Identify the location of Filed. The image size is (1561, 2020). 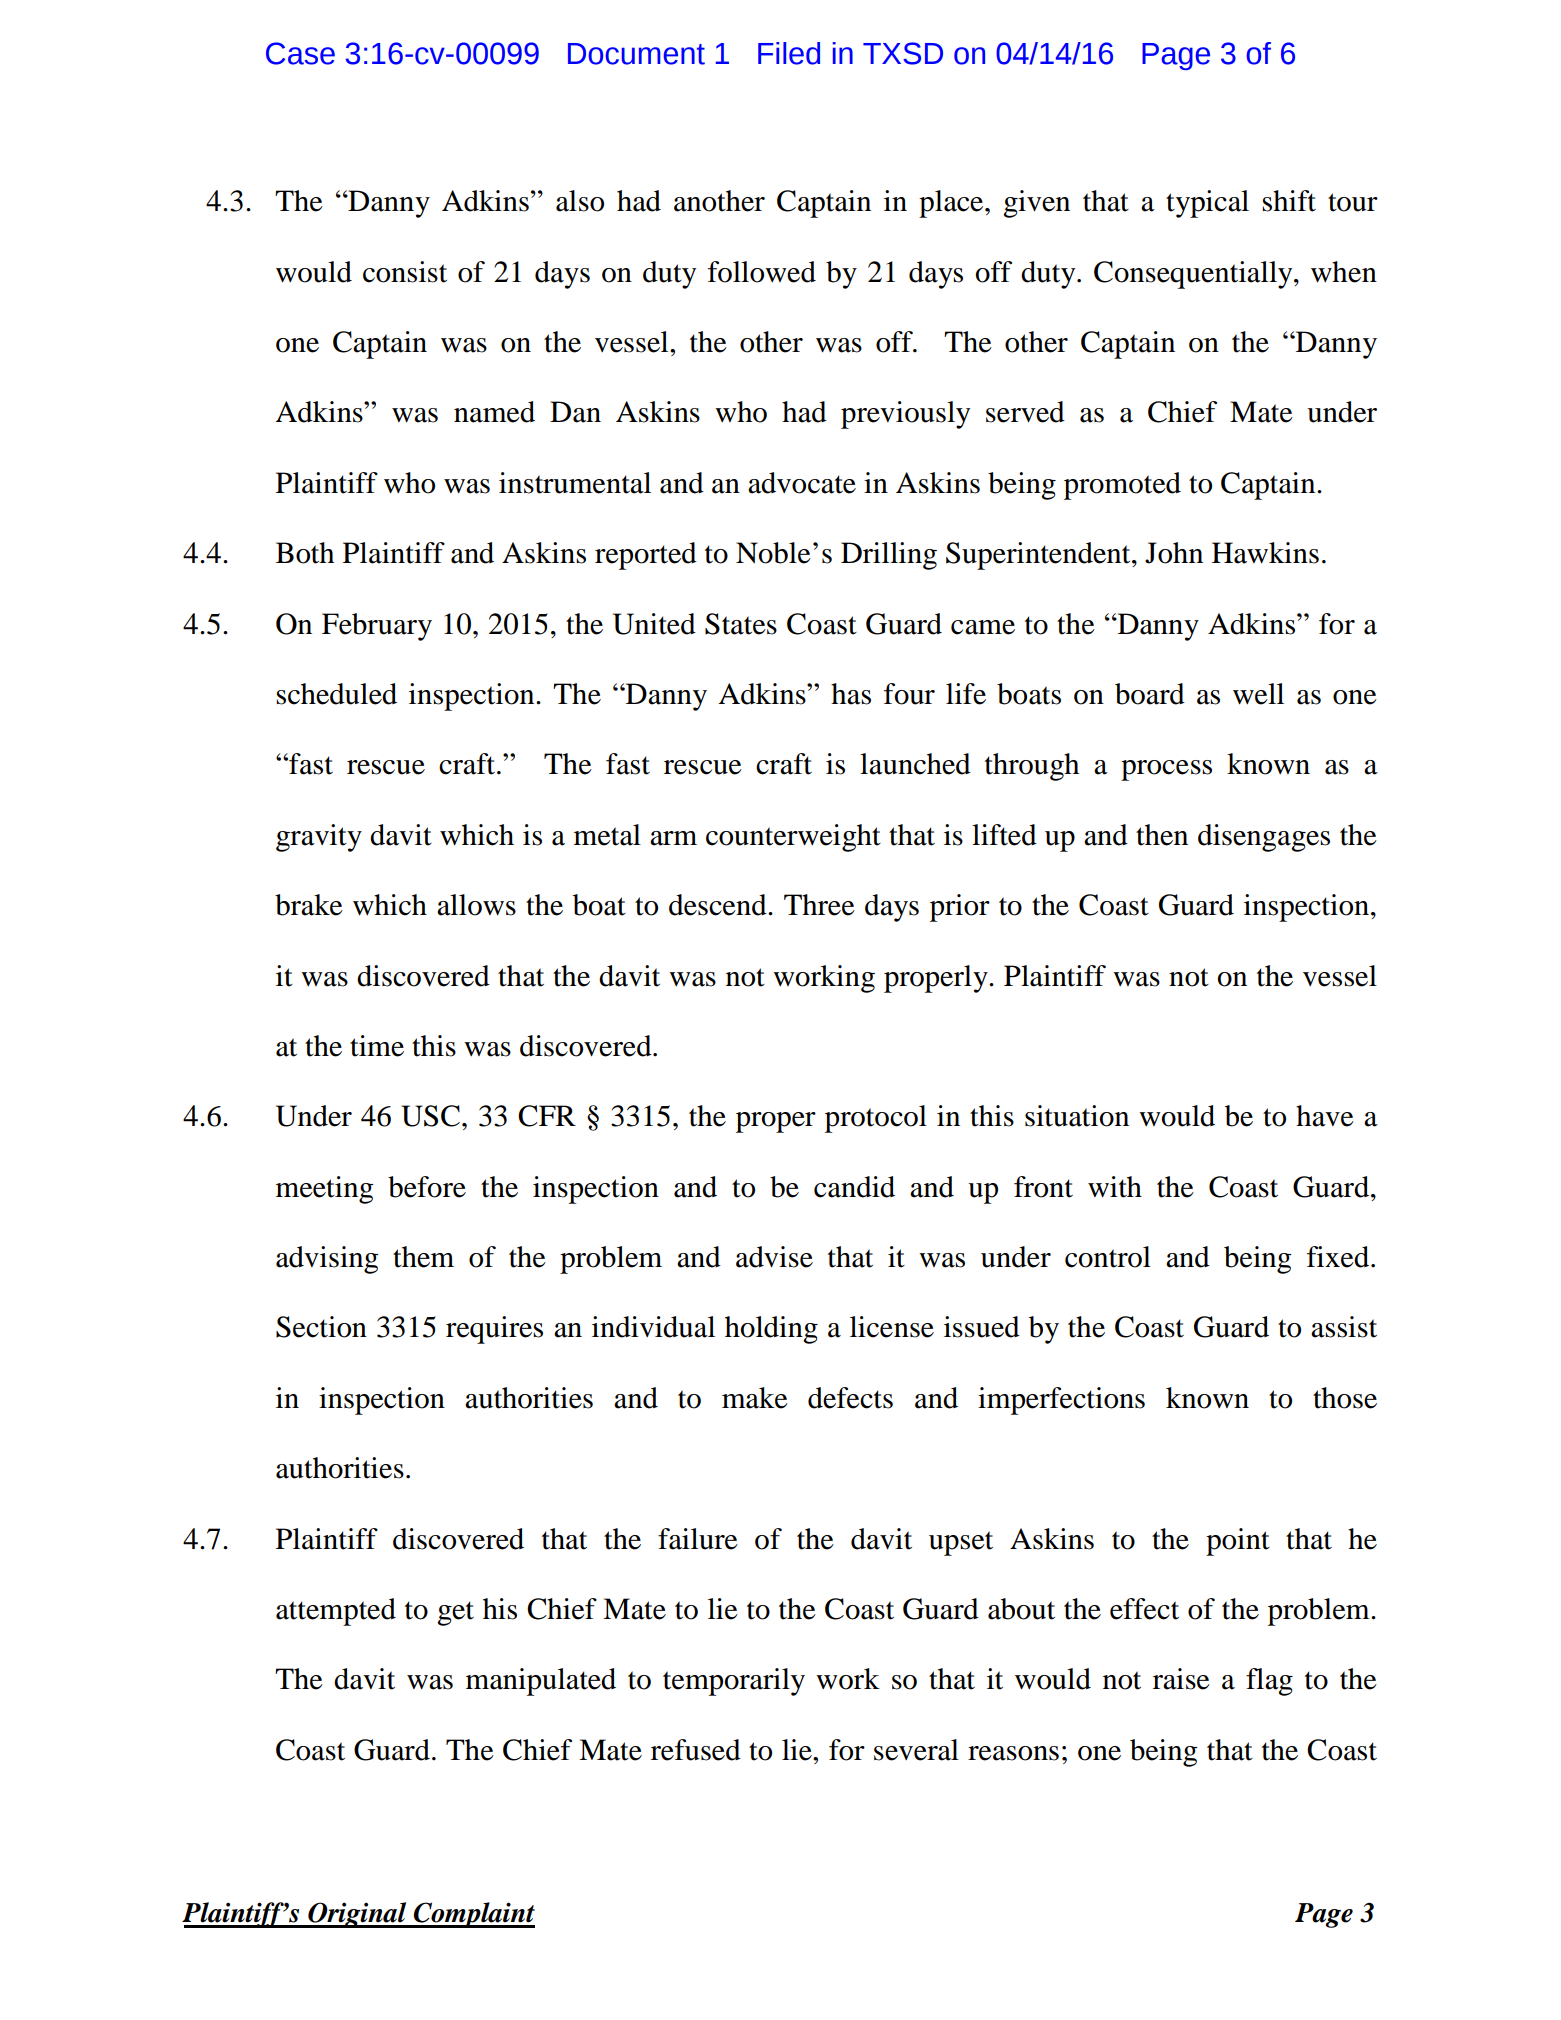
(789, 53).
